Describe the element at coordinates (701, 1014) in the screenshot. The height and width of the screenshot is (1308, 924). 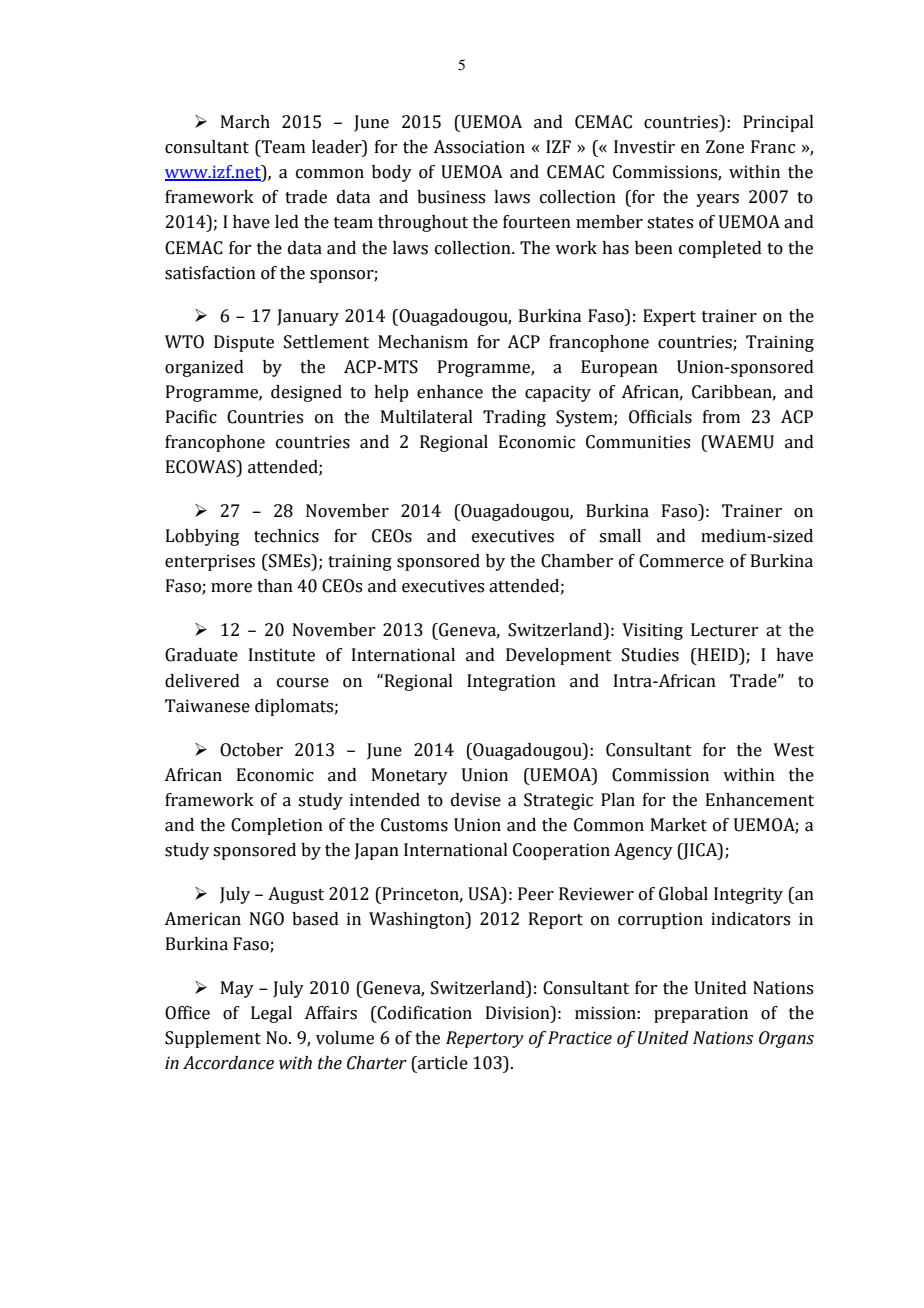
I see `preparation` at that location.
